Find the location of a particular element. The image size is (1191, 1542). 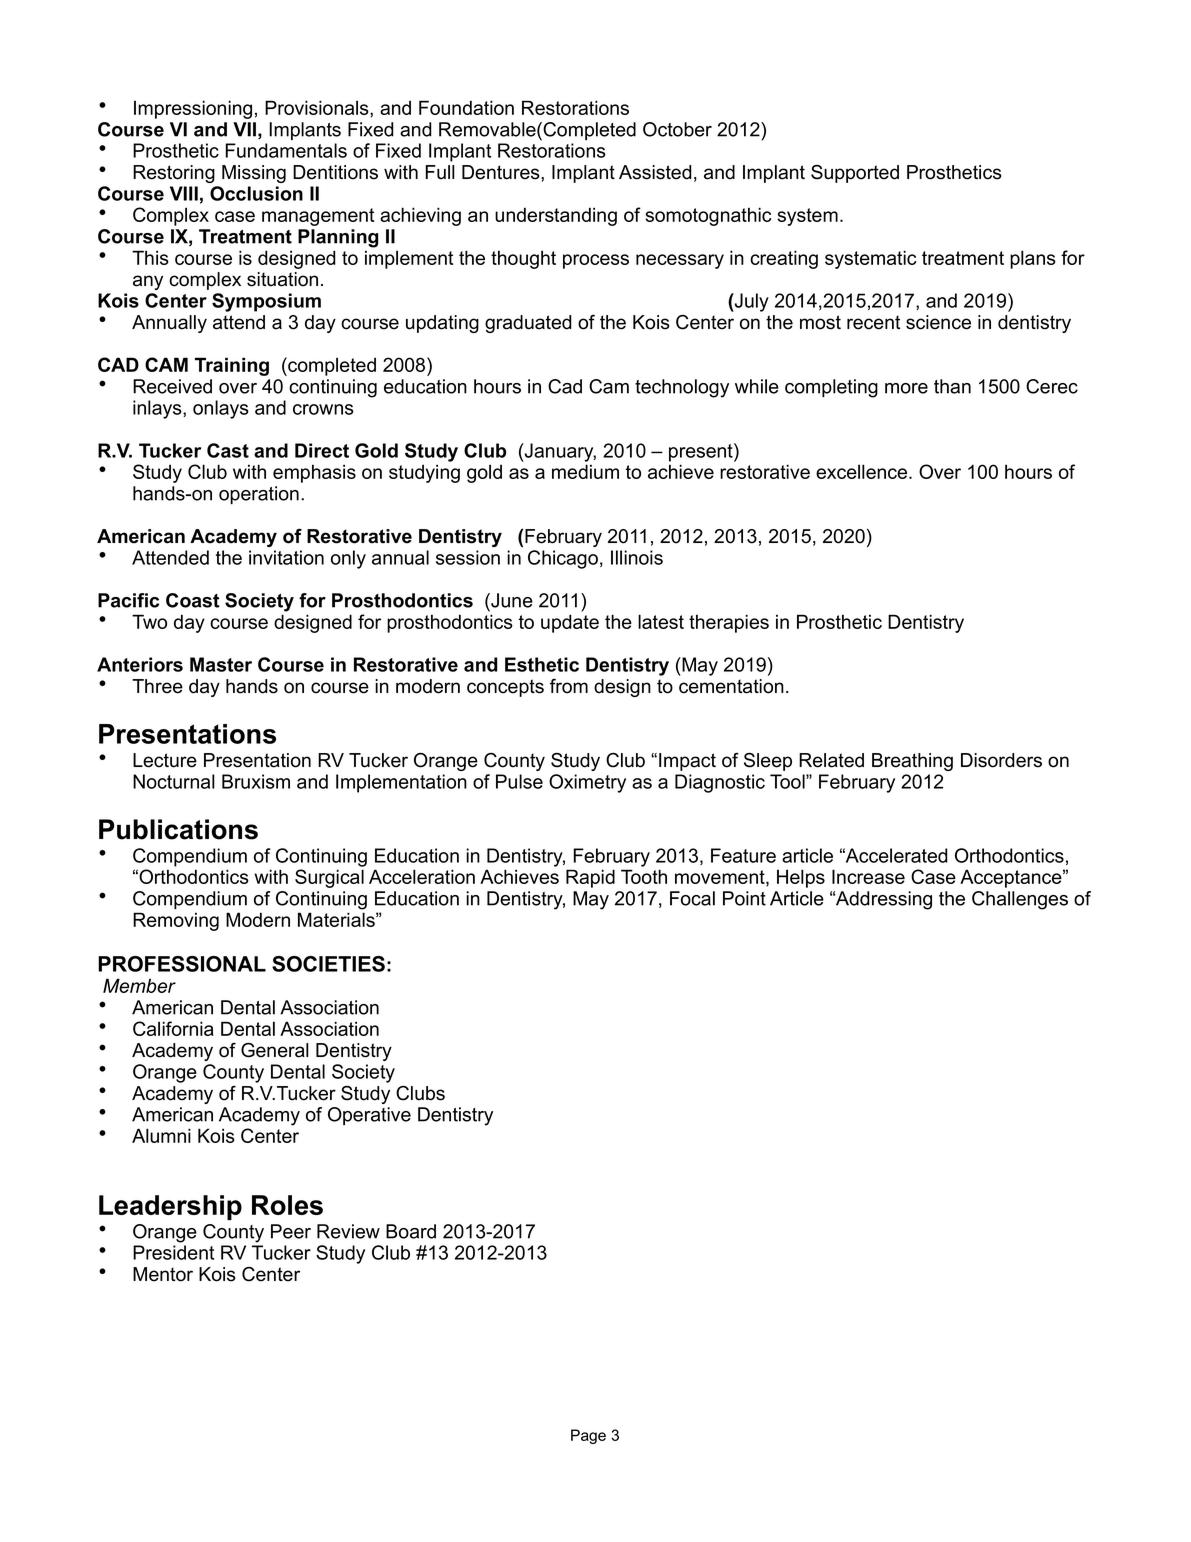

Mentor is located at coordinates (163, 1274).
